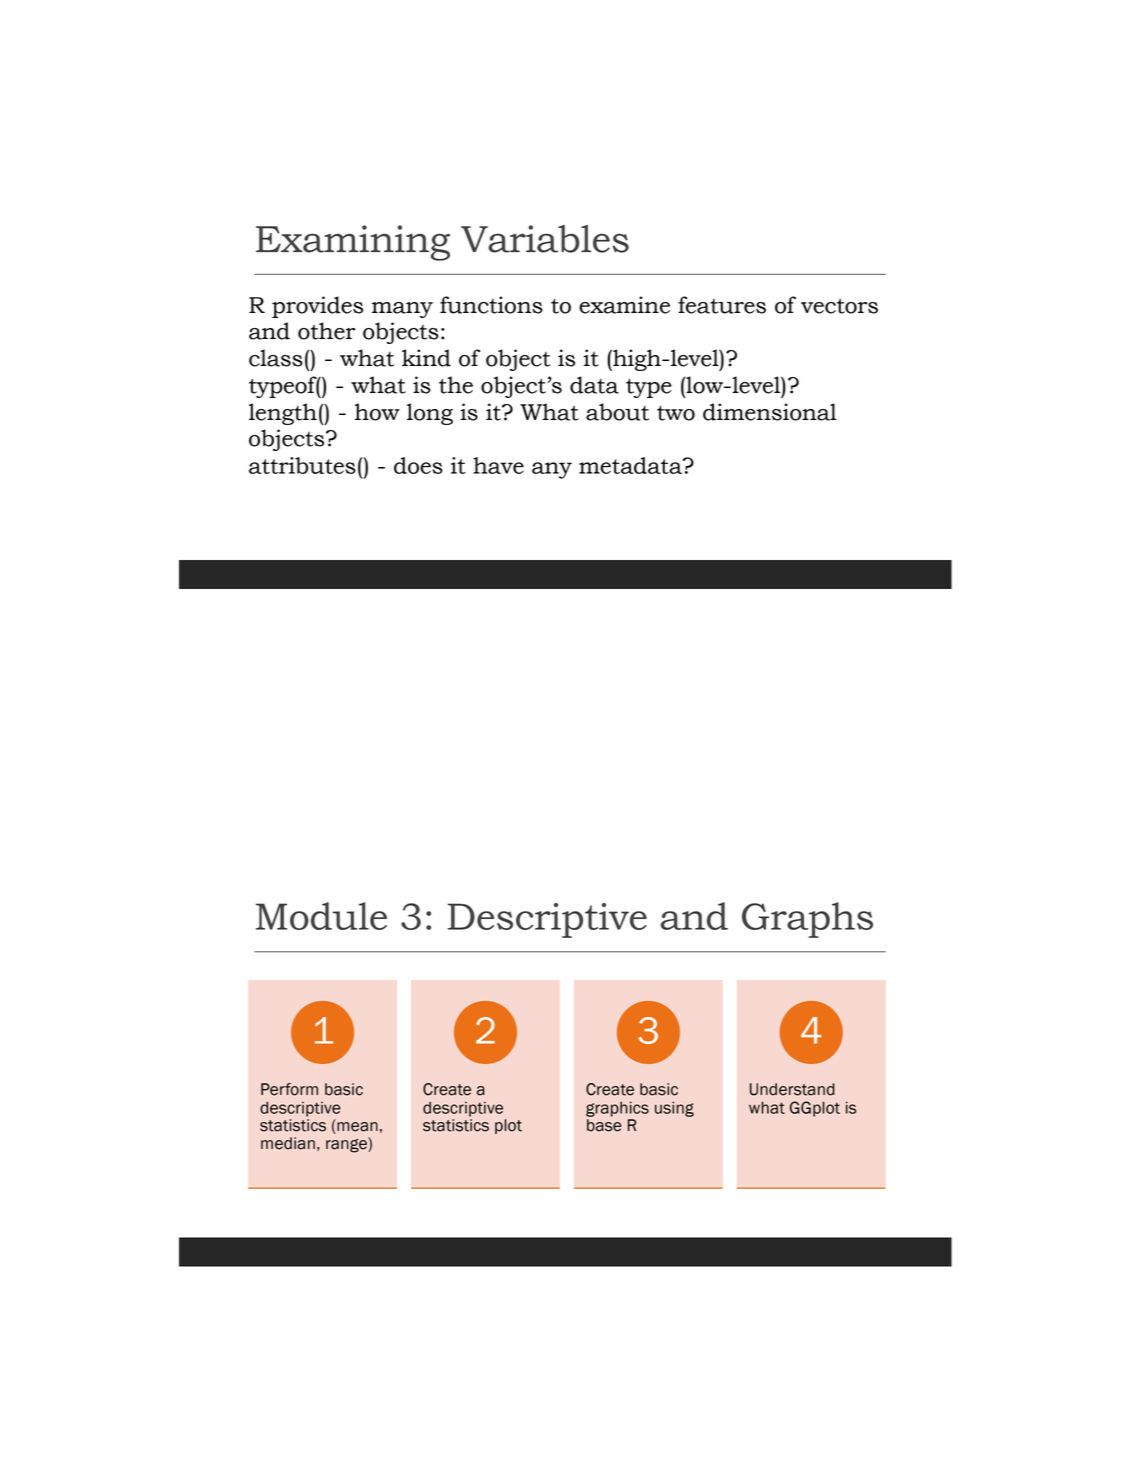 Image resolution: width=1130 pixels, height=1462 pixels. I want to click on graphics, so click(617, 1109).
